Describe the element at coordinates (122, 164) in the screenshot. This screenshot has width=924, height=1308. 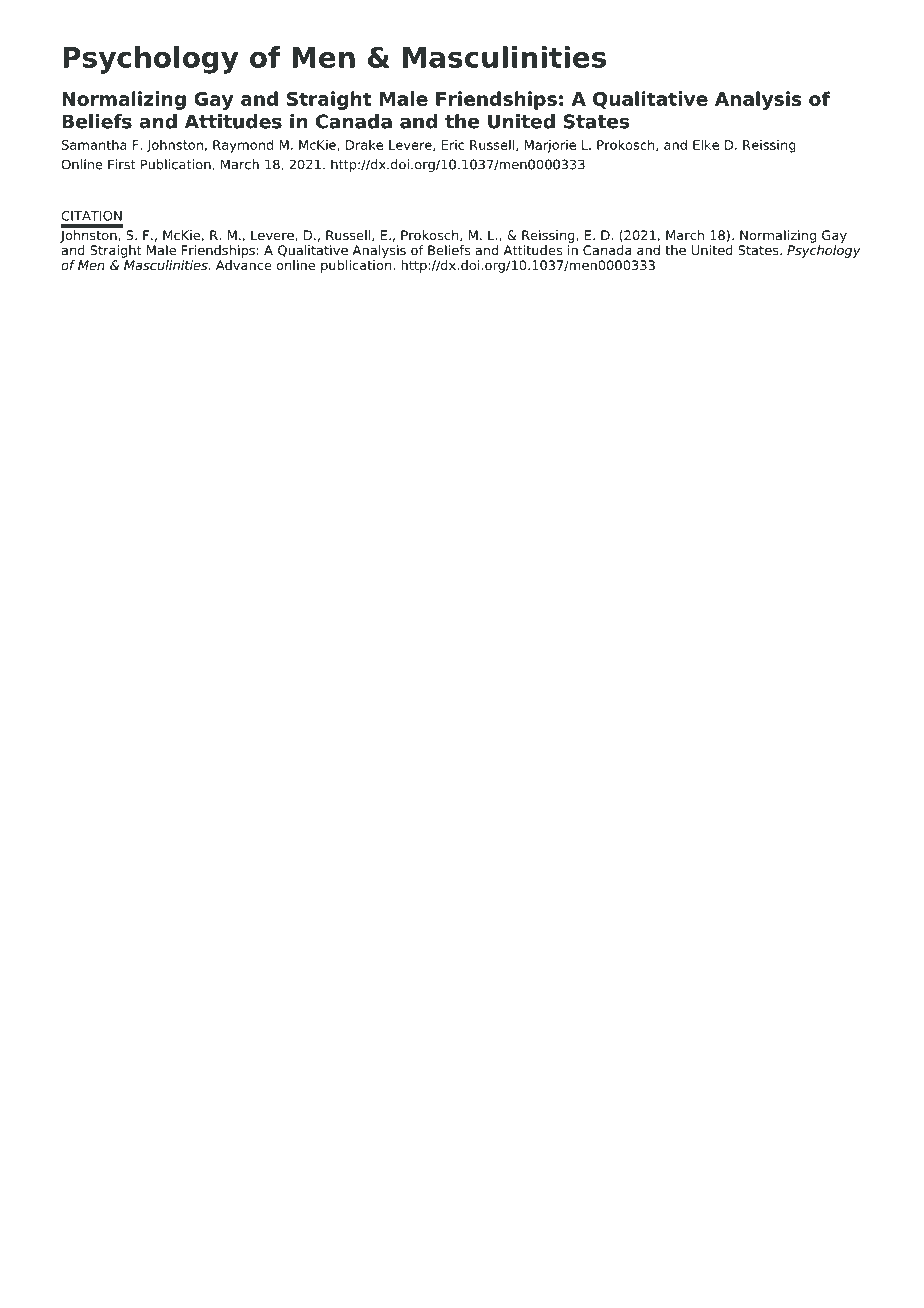
I see `First` at that location.
